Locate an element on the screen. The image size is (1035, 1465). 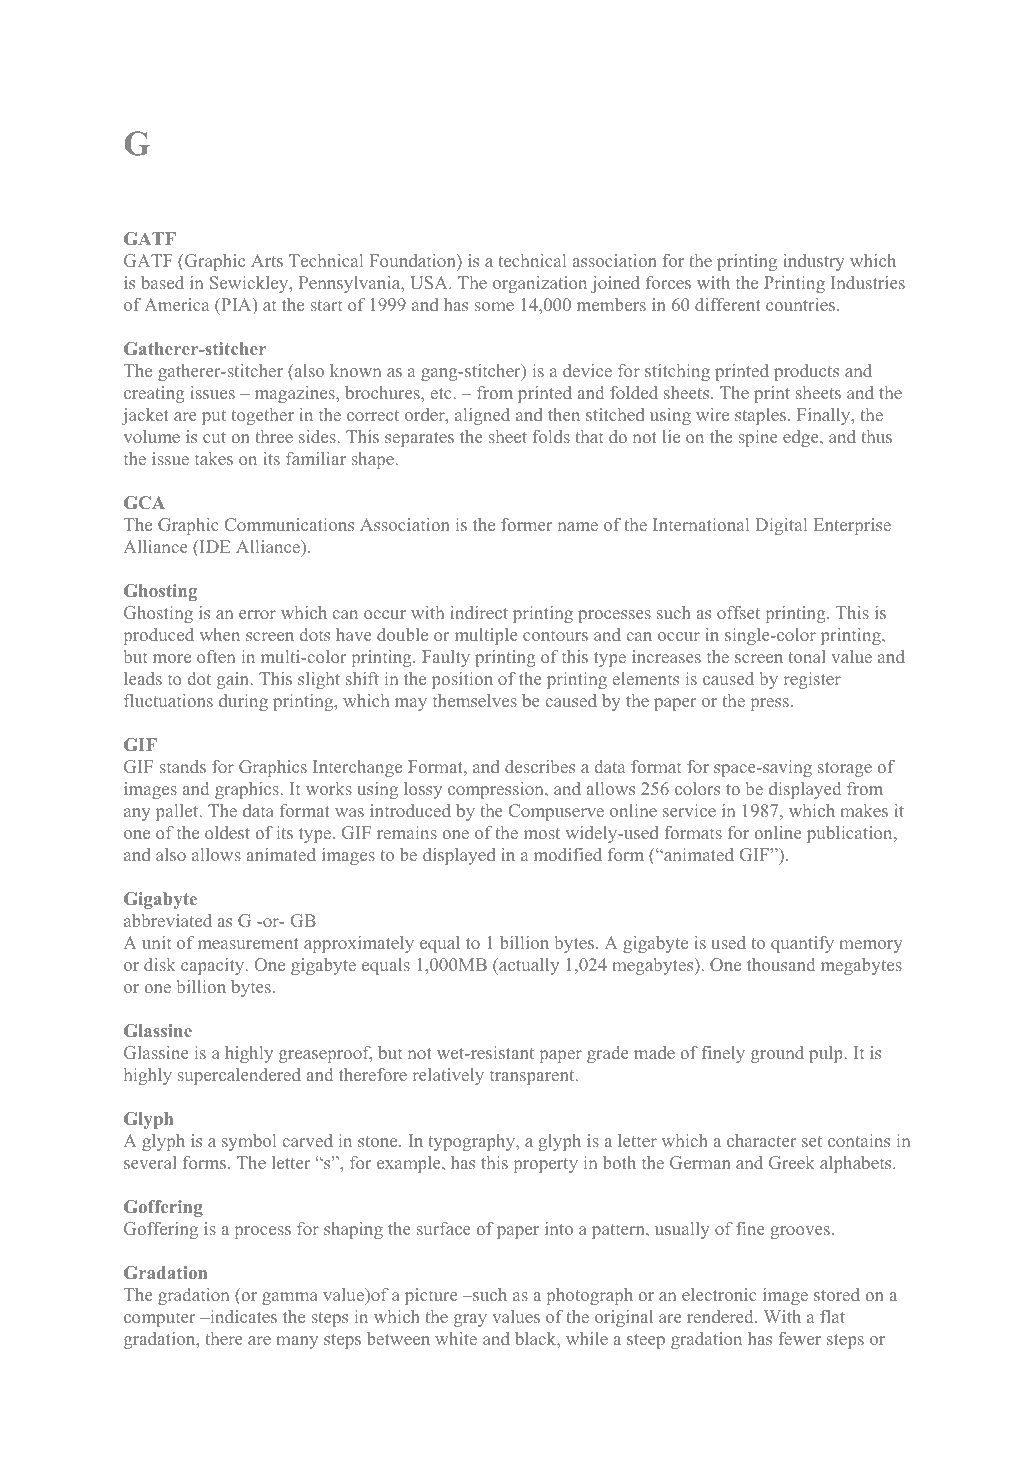
some is located at coordinates (494, 306).
